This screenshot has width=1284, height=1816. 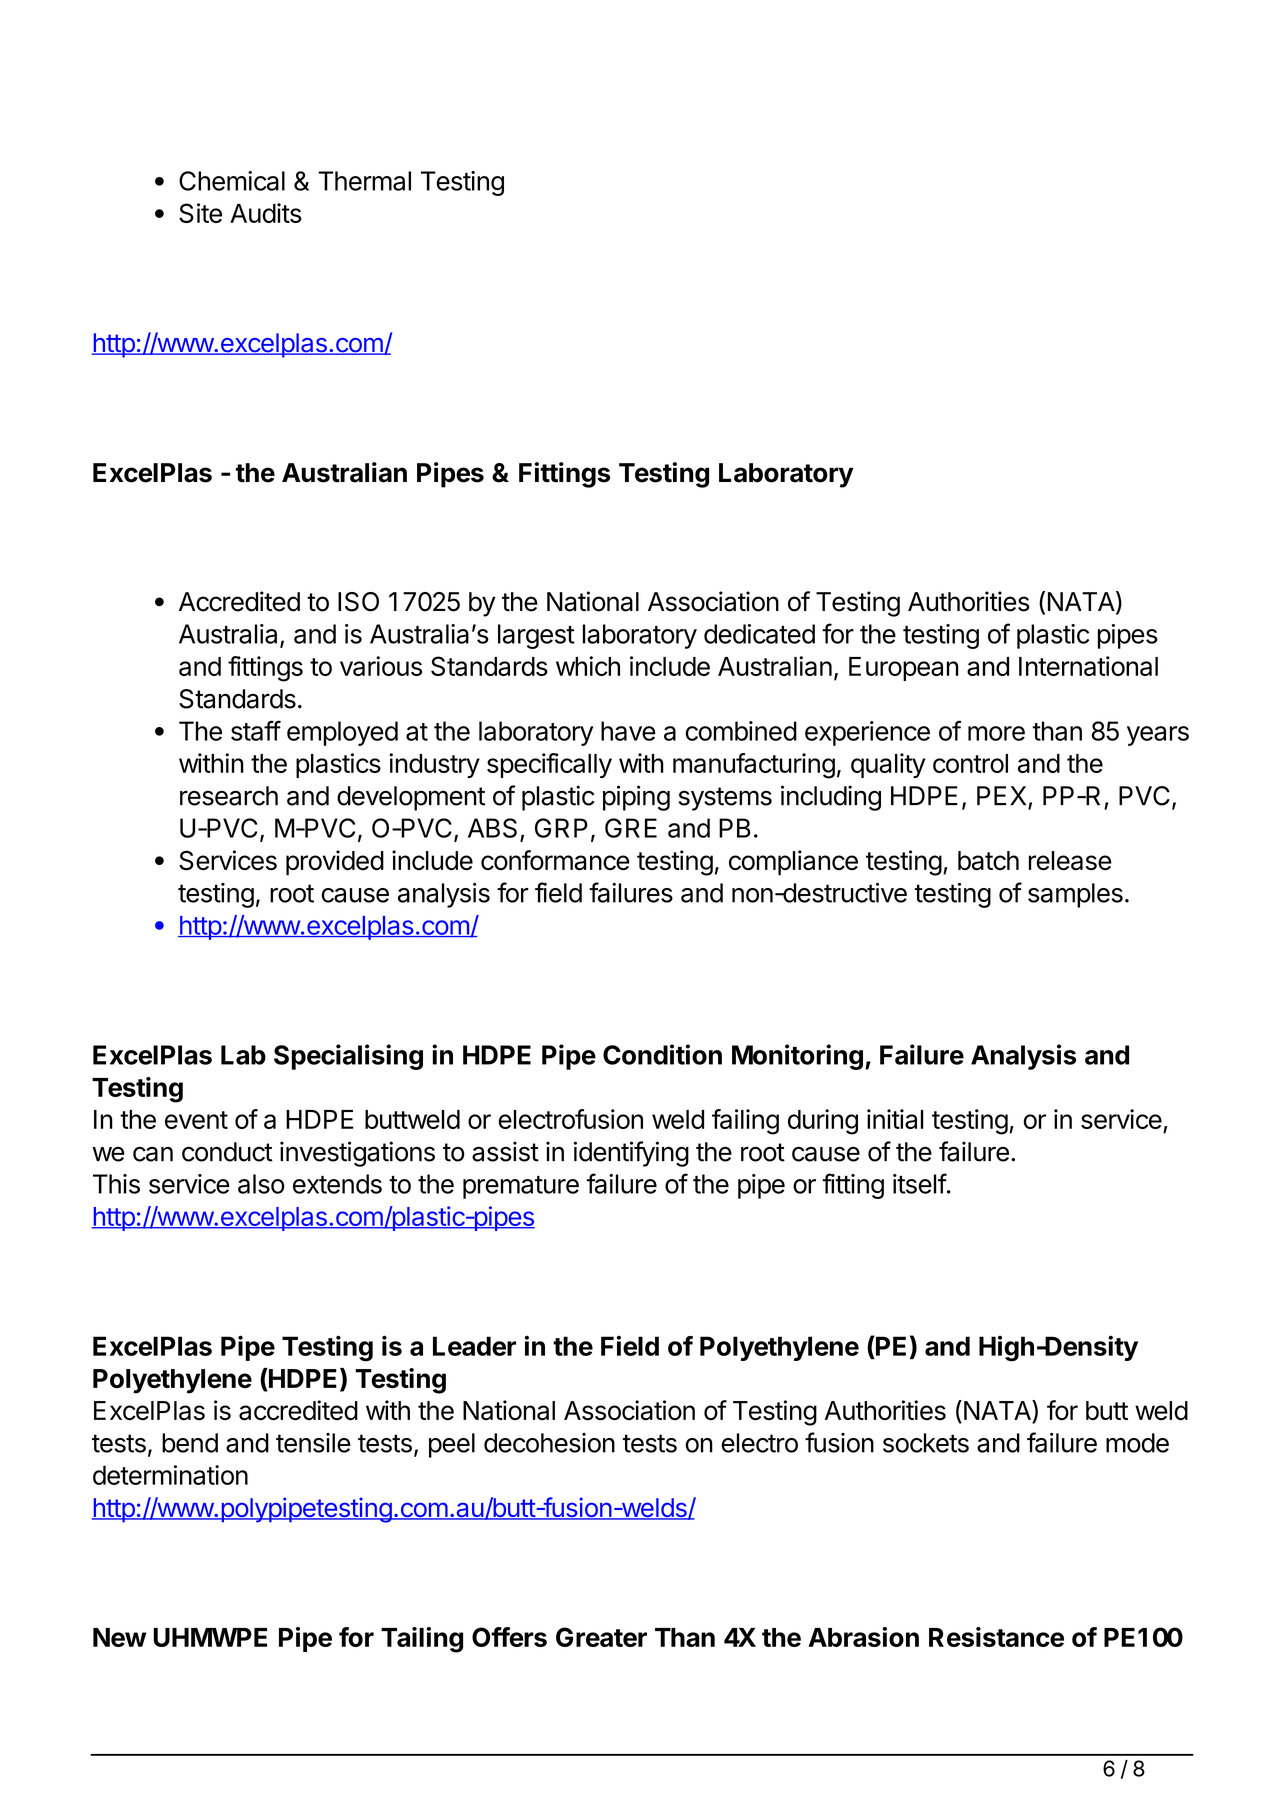 What do you see at coordinates (266, 213) in the screenshot?
I see `Audits` at bounding box center [266, 213].
